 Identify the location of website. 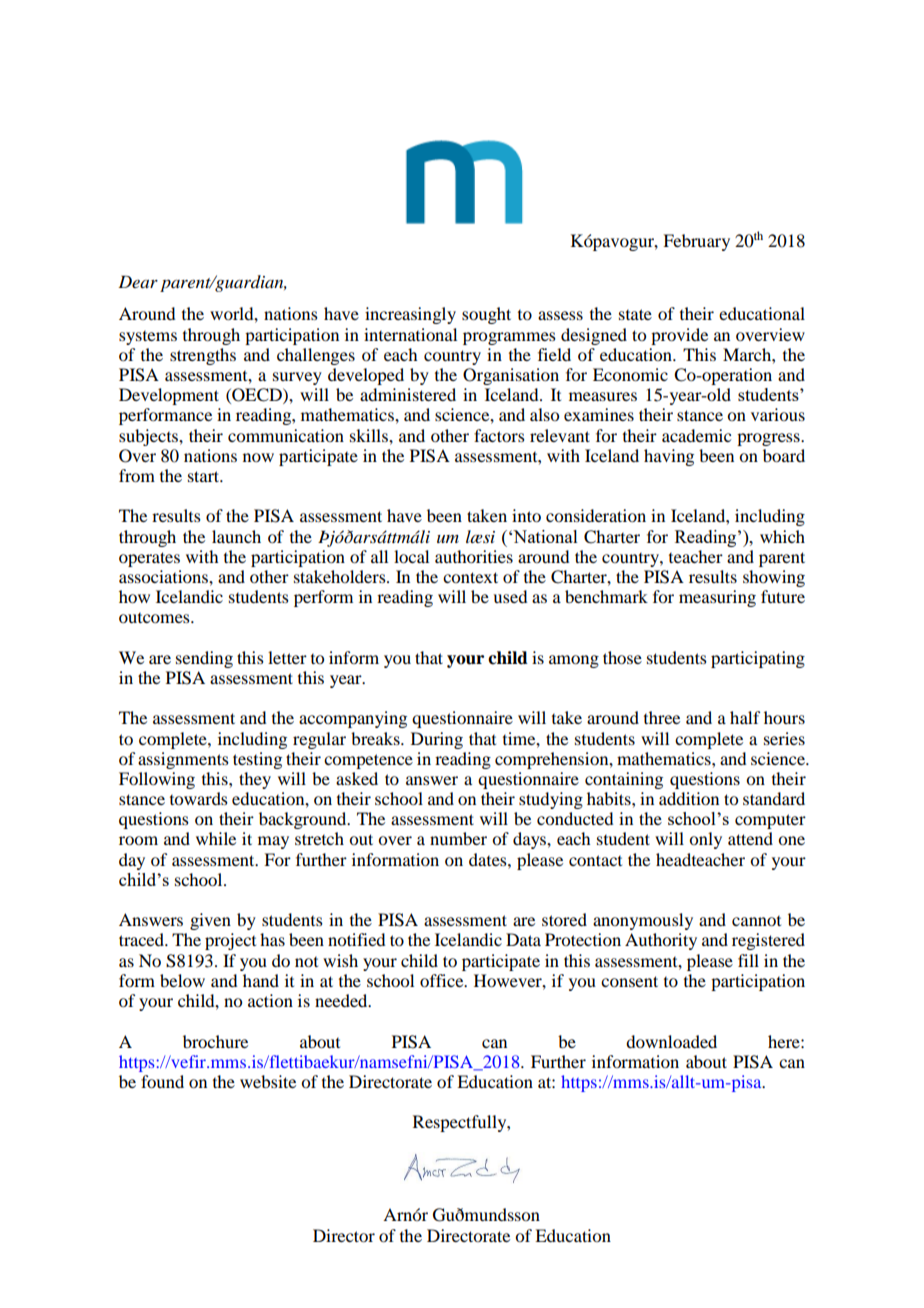
(268, 1081).
